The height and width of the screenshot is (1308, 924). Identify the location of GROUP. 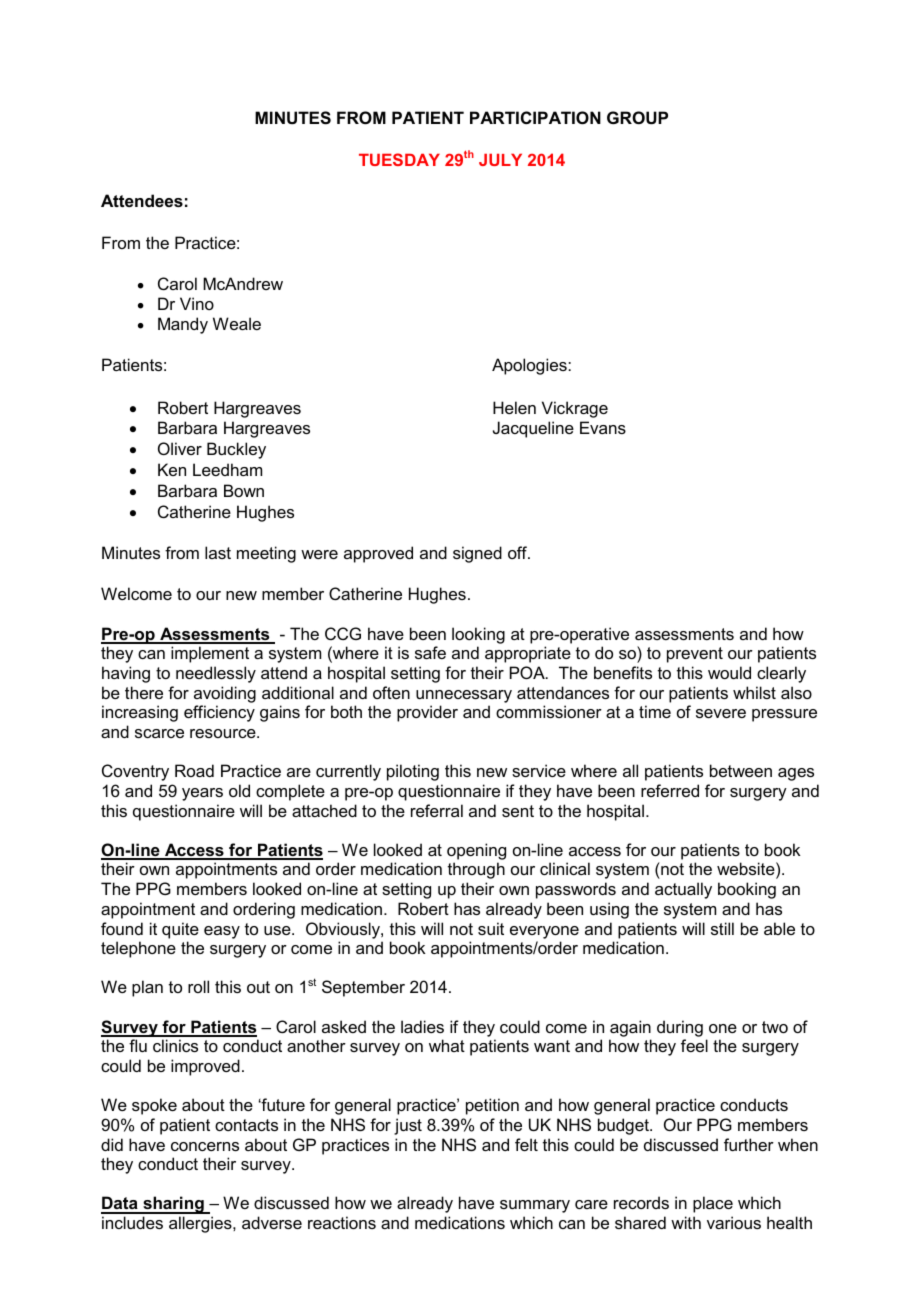
(637, 117).
